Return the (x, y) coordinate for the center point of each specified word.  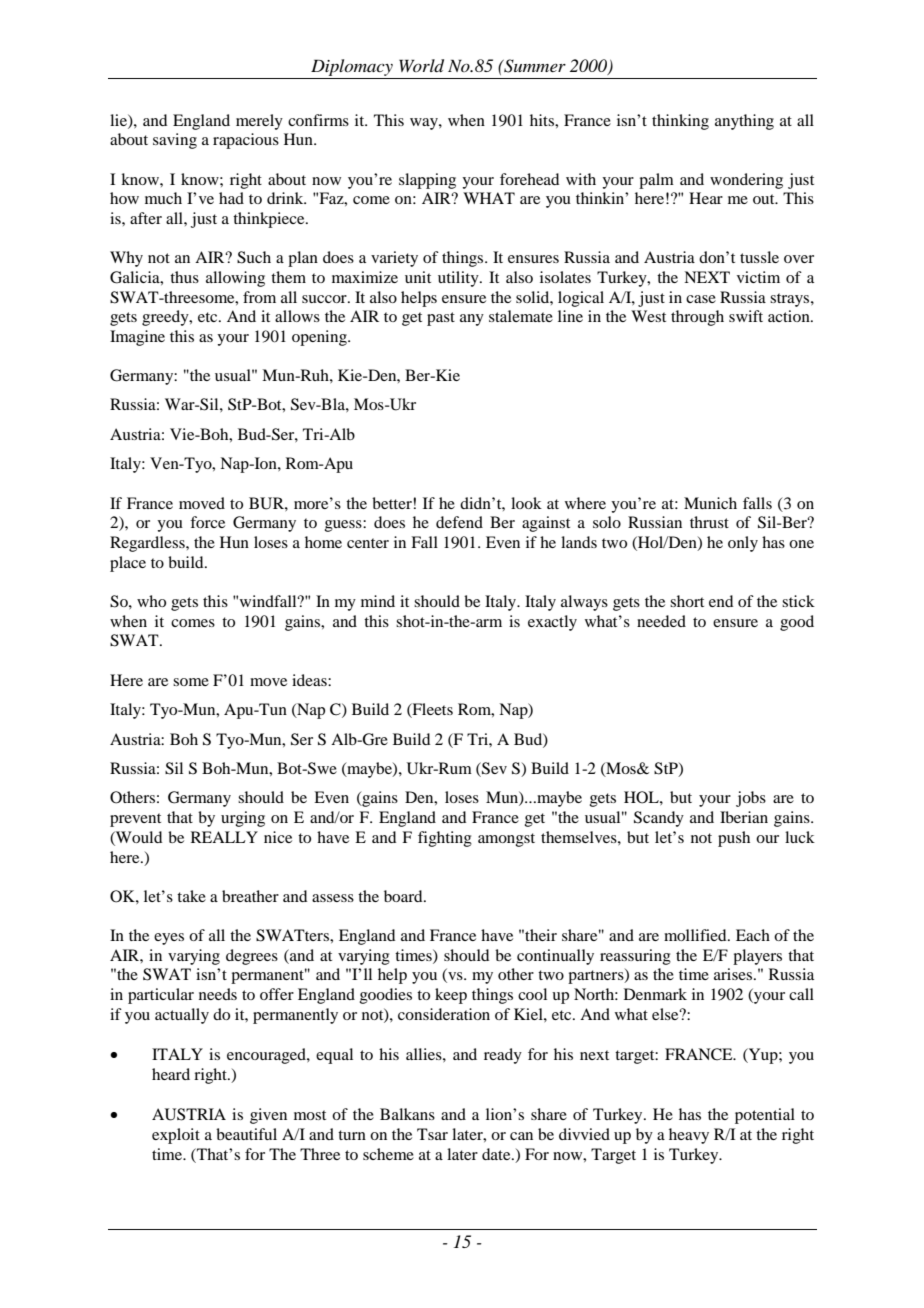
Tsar (432, 1134)
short (687, 601)
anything (744, 122)
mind (378, 601)
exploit (176, 1136)
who (151, 601)
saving (175, 141)
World (421, 66)
